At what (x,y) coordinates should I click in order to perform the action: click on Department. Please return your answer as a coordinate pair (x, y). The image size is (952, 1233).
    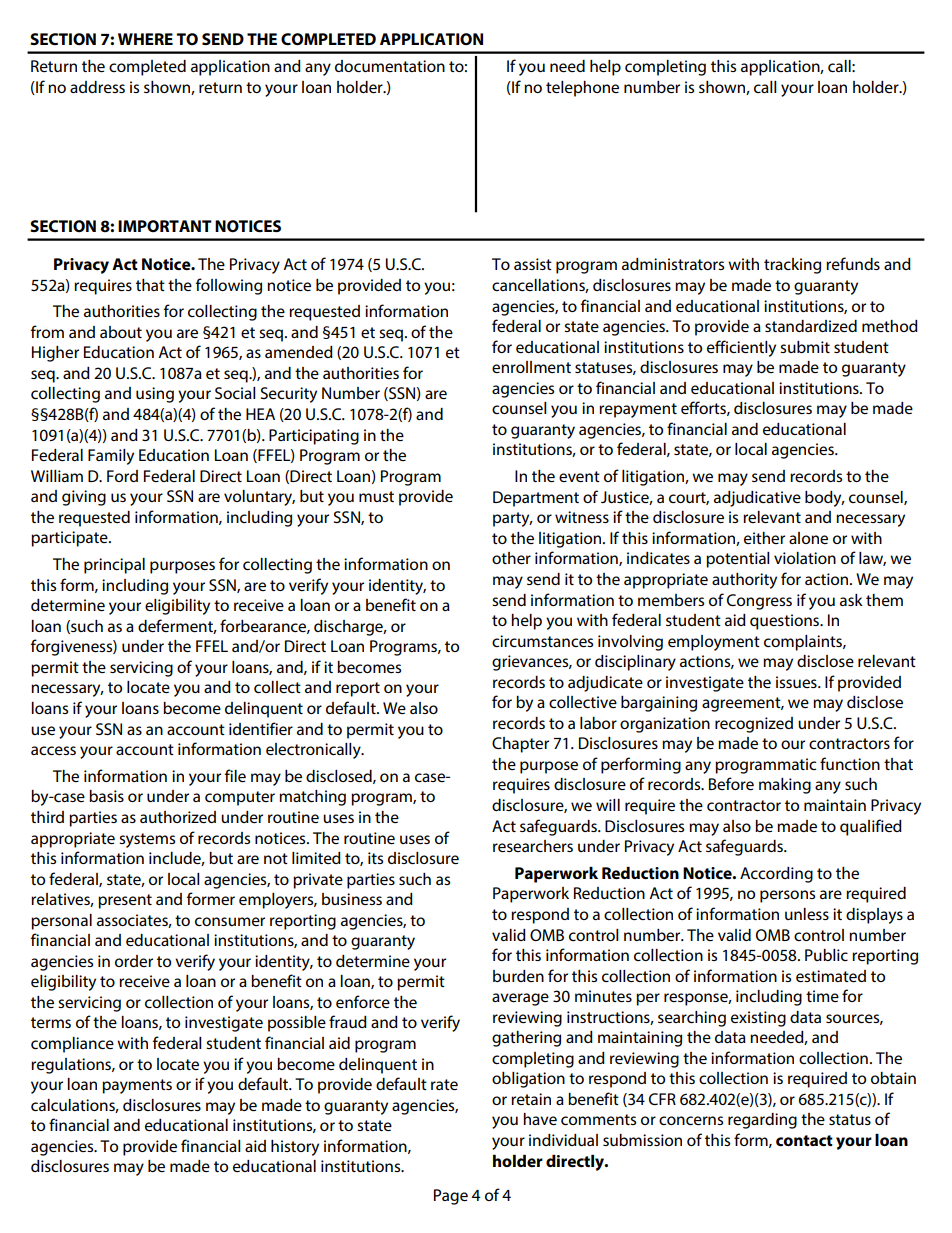
    Looking at the image, I should click on (536, 499).
